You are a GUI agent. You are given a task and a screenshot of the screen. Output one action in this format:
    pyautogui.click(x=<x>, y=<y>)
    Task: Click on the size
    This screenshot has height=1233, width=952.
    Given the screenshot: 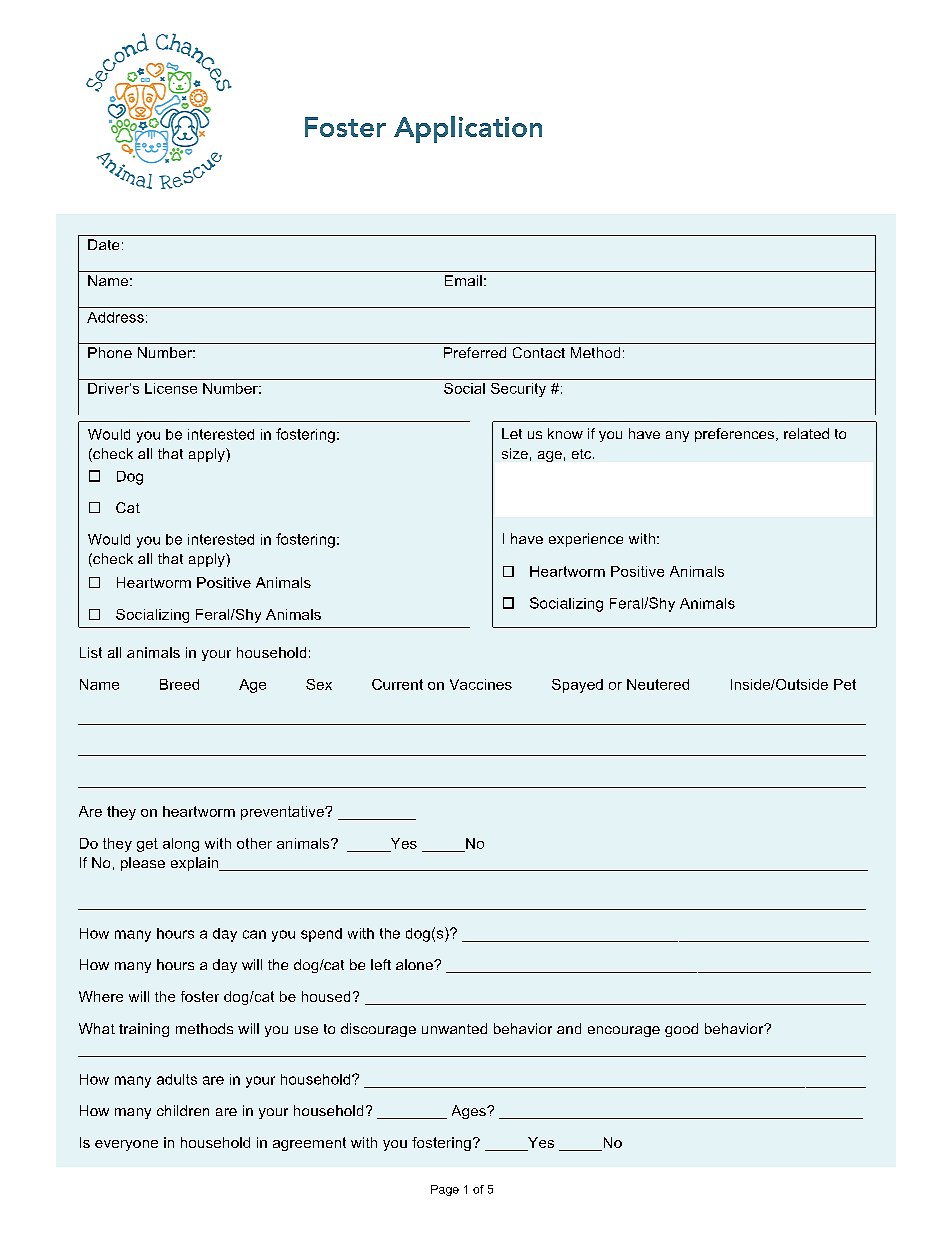 What is the action you would take?
    pyautogui.click(x=515, y=453)
